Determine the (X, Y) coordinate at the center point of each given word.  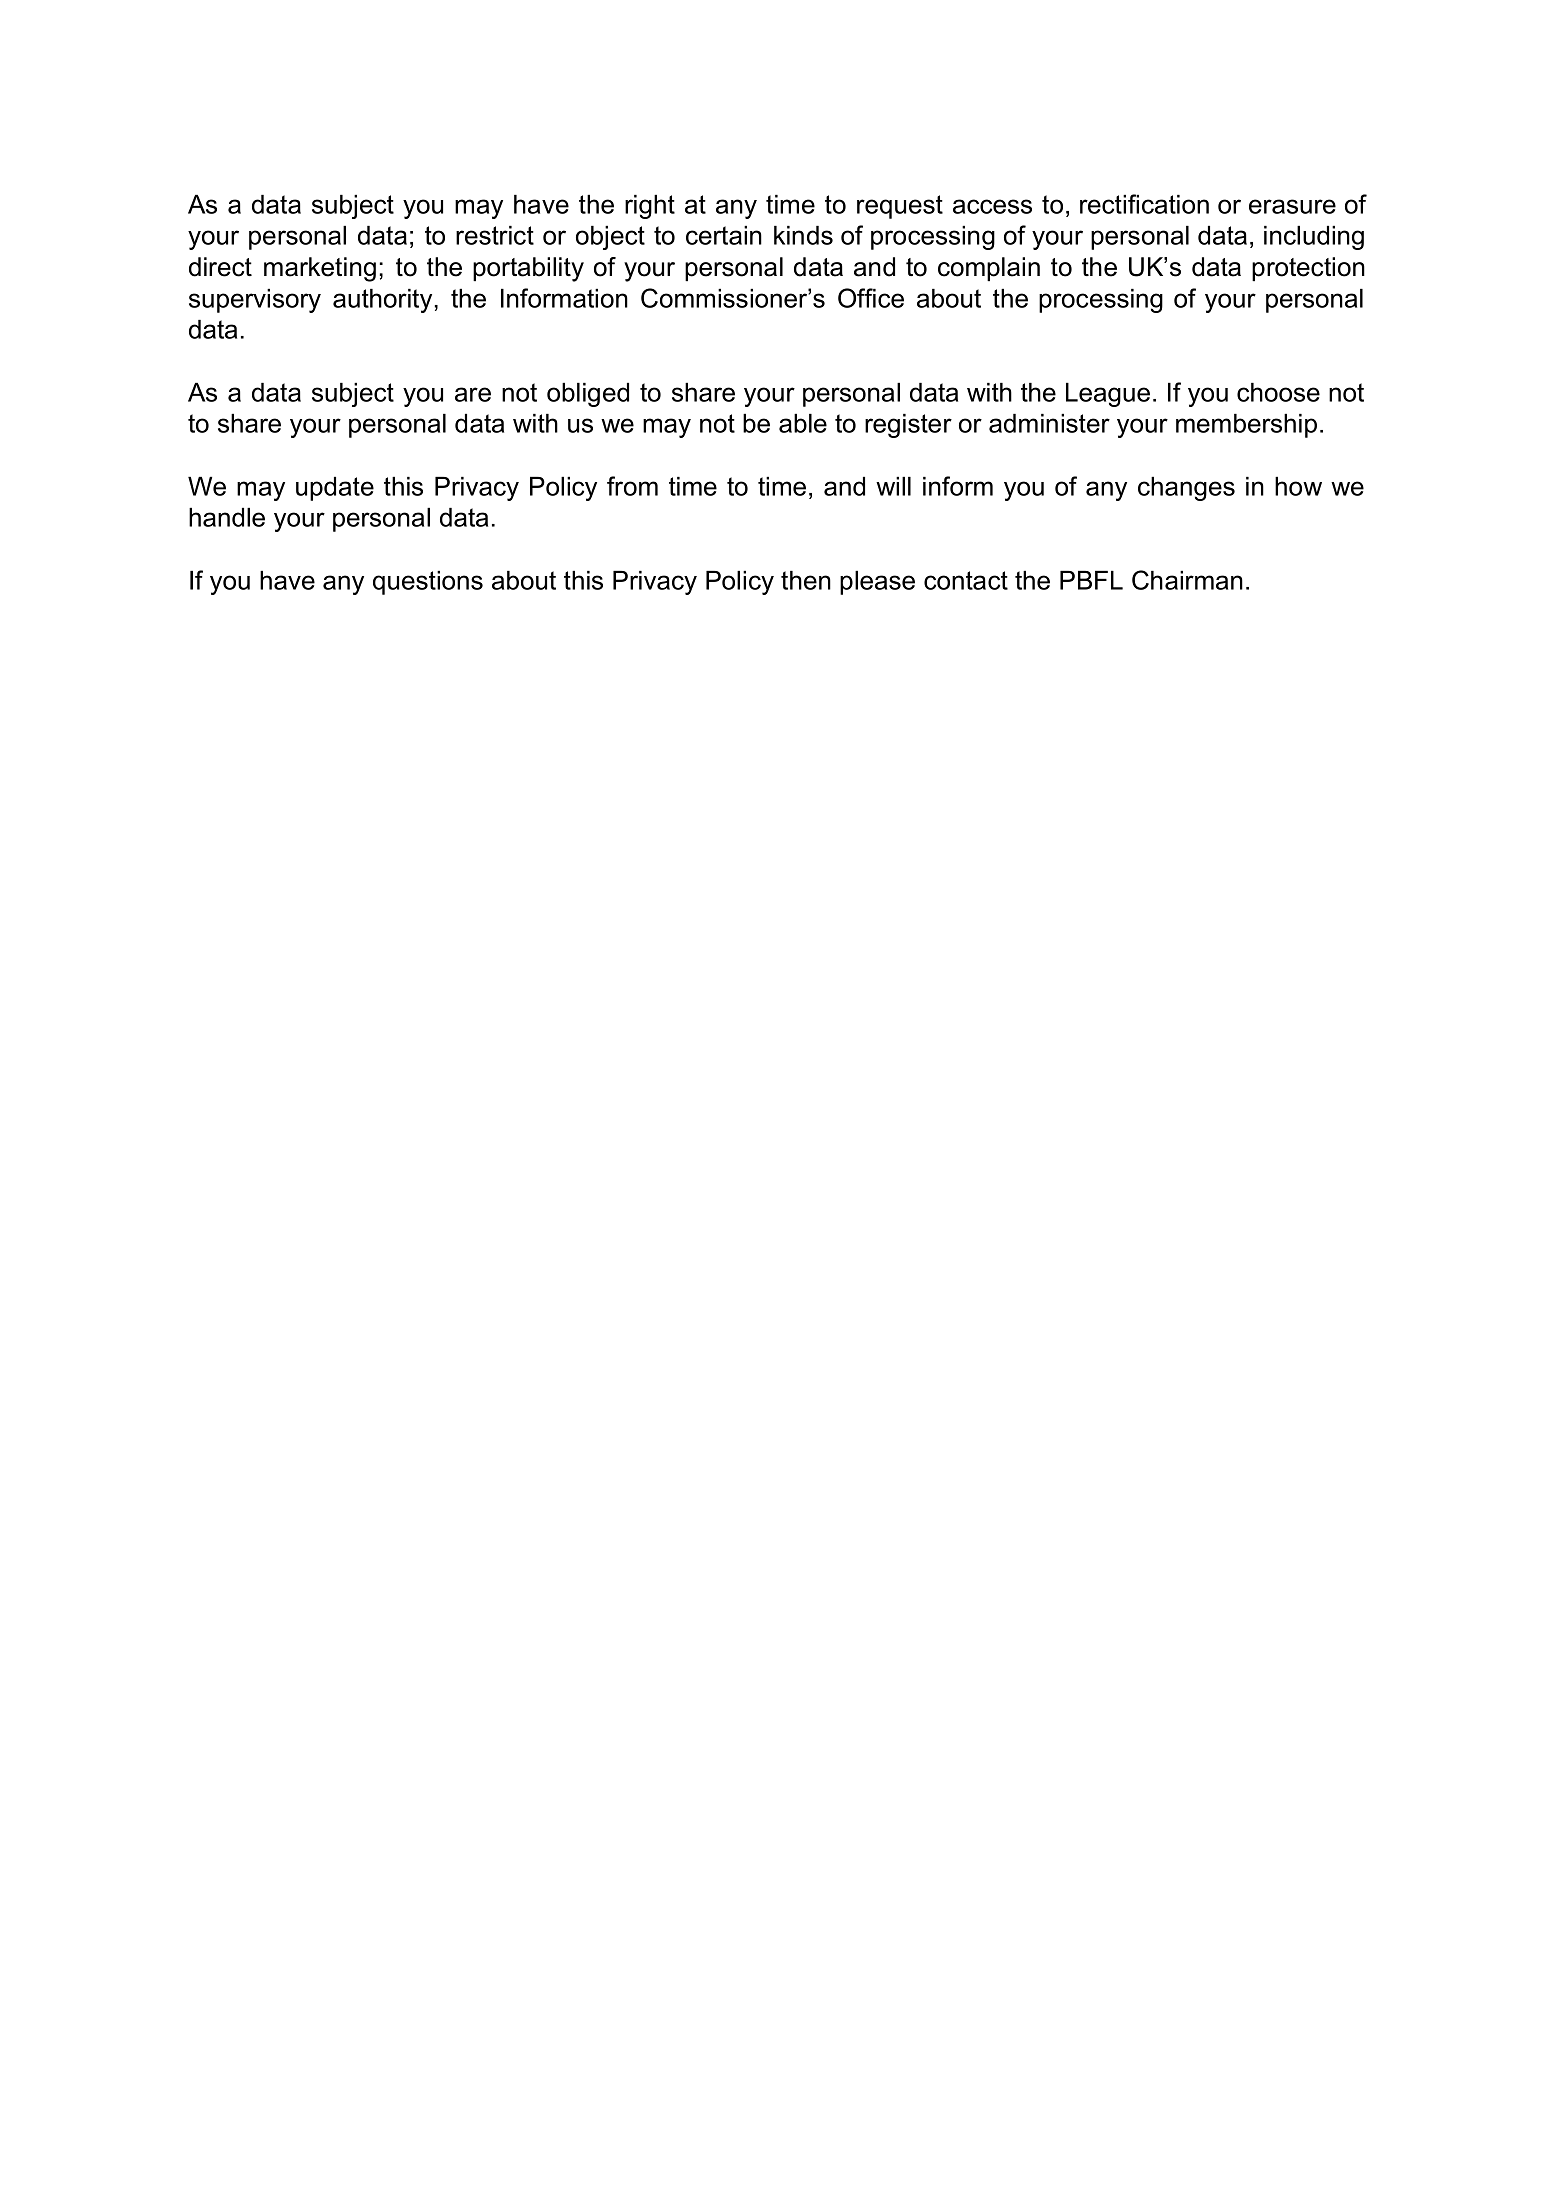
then (806, 580)
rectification (1144, 204)
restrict (495, 235)
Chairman (1187, 580)
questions (428, 583)
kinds (803, 235)
